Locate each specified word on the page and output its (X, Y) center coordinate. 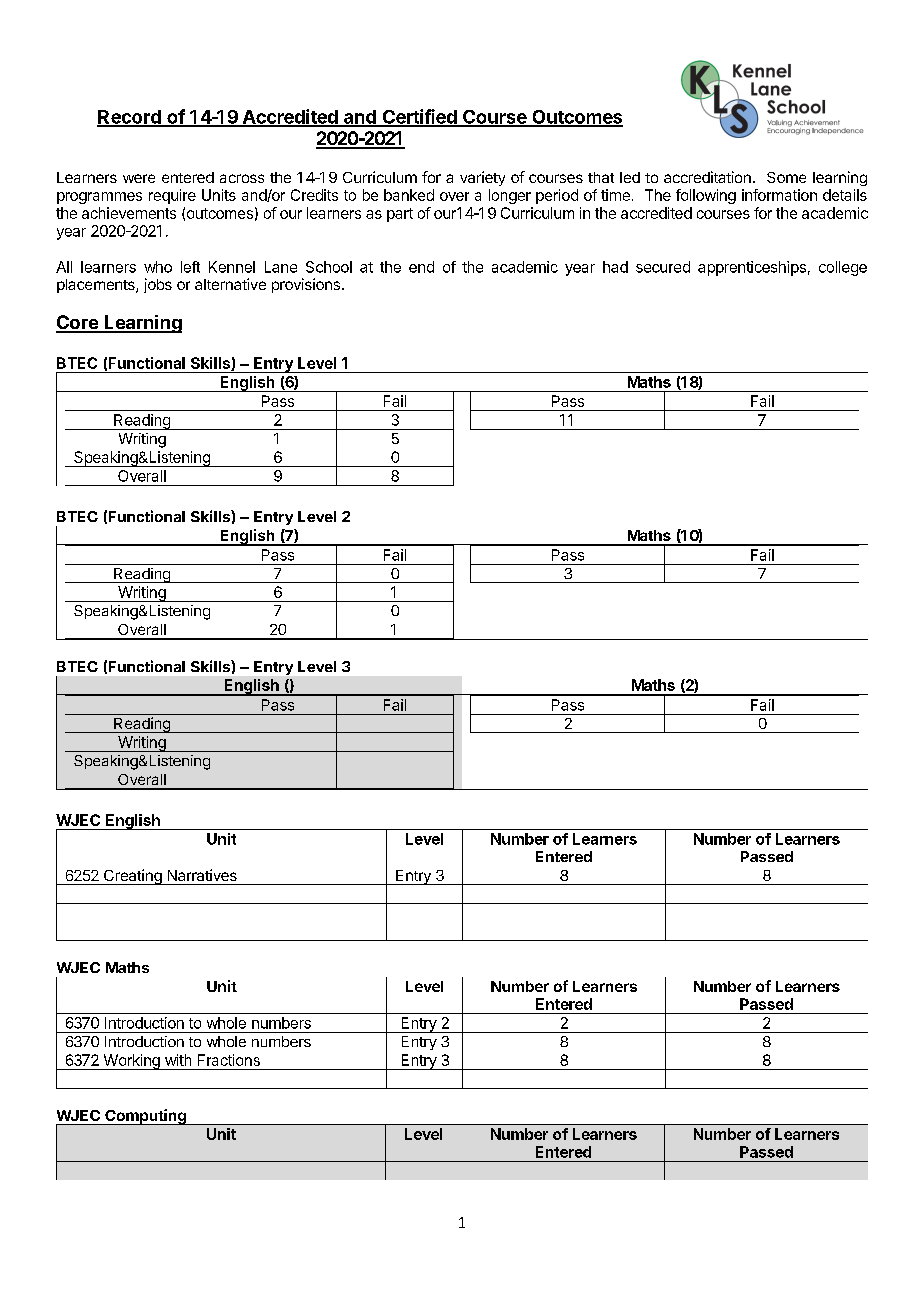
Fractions (229, 1060)
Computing (145, 1117)
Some (786, 177)
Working (131, 1062)
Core (78, 323)
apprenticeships (752, 268)
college (843, 268)
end (421, 267)
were (139, 178)
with (178, 1060)
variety (482, 178)
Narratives (202, 875)
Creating (133, 877)
